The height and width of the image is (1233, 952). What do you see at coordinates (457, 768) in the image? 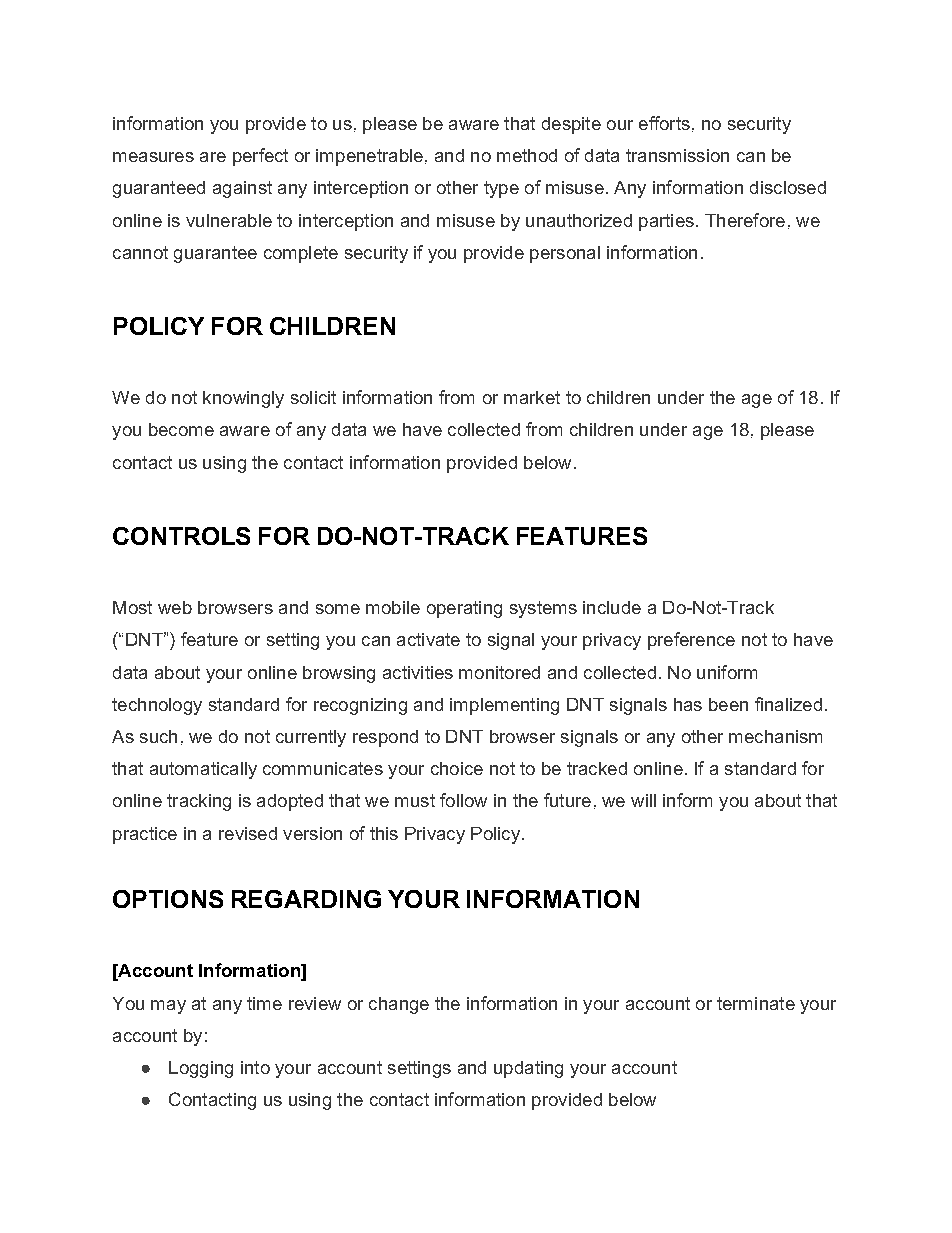
I see `choice` at bounding box center [457, 768].
